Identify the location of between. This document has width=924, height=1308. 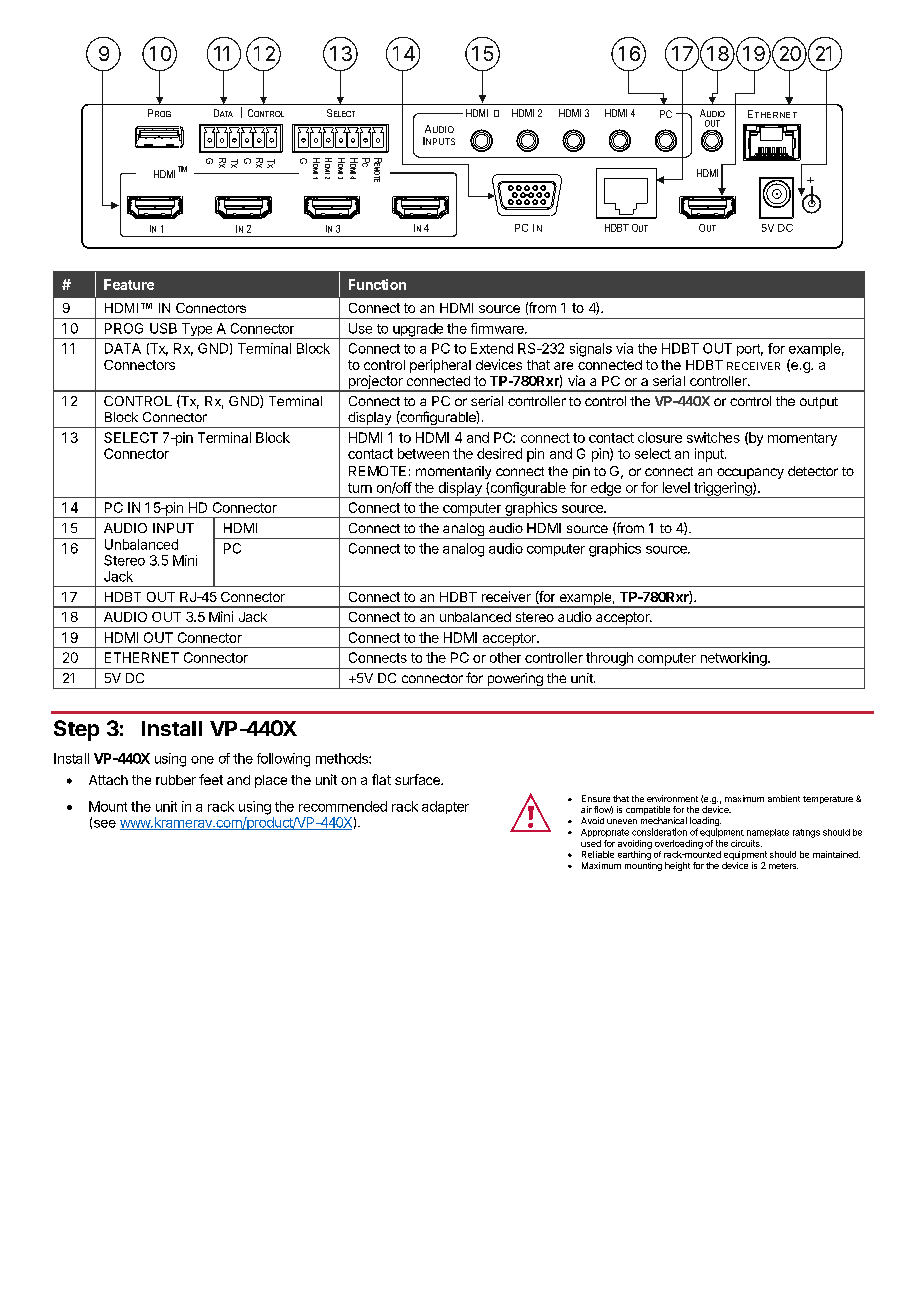
(423, 453).
